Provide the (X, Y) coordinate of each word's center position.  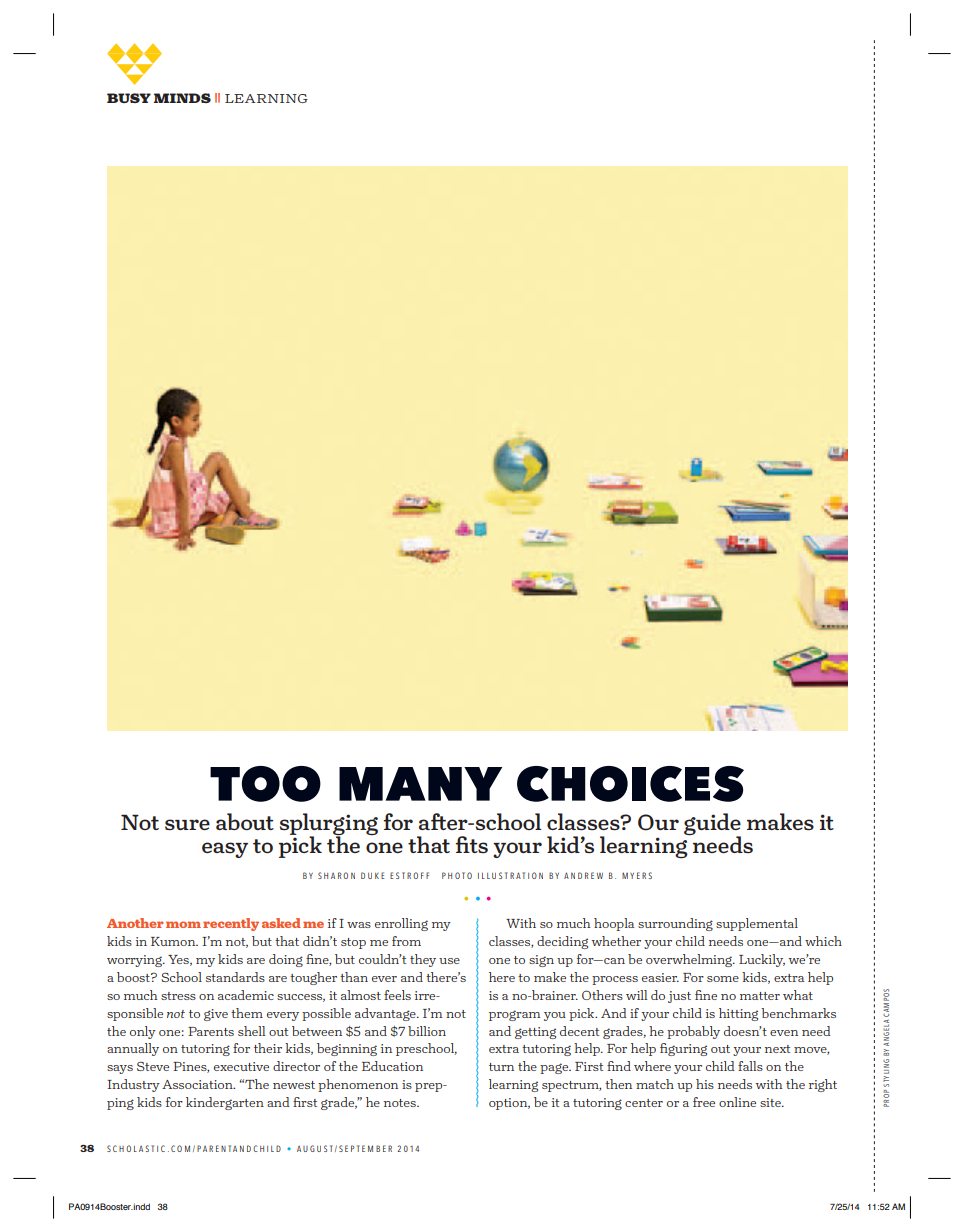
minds (182, 98)
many (420, 784)
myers (637, 875)
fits (471, 844)
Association (198, 1084)
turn (501, 1067)
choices (630, 784)
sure (187, 824)
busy (129, 98)
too (265, 784)
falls (750, 1066)
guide (712, 825)
